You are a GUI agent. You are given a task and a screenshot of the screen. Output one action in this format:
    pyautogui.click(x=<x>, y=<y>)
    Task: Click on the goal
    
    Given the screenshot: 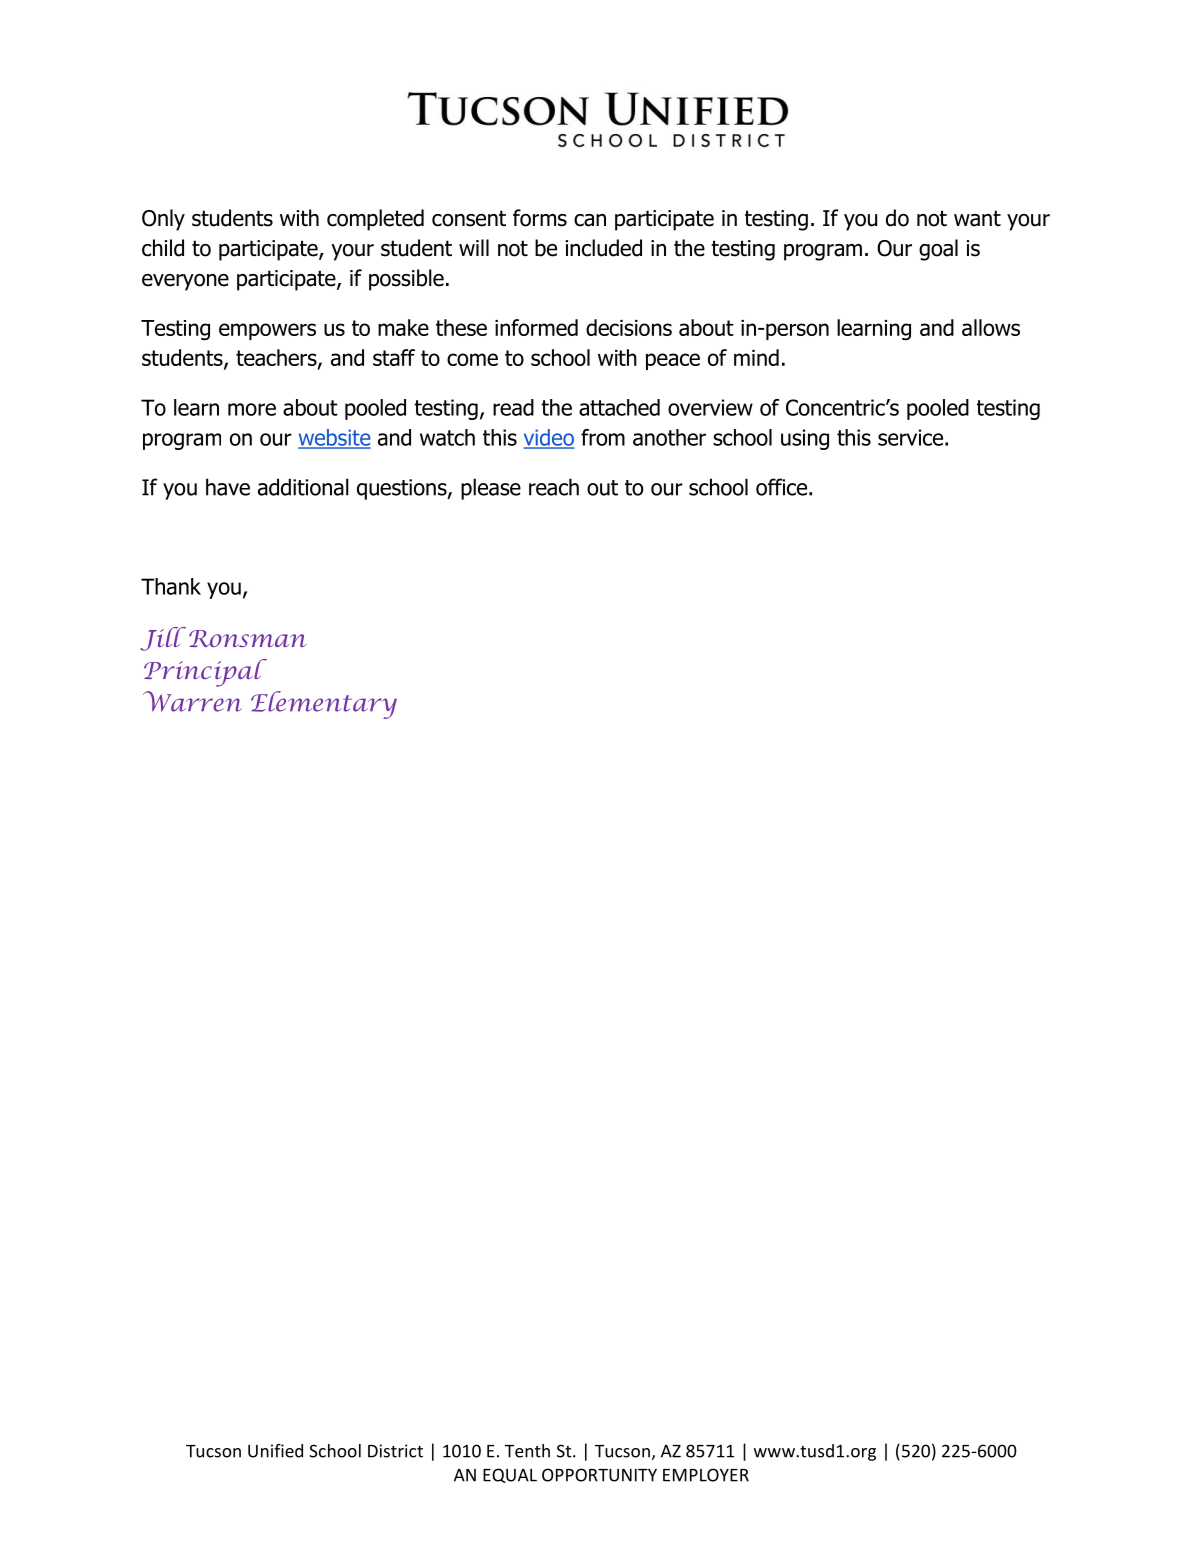 What is the action you would take?
    pyautogui.click(x=938, y=250)
